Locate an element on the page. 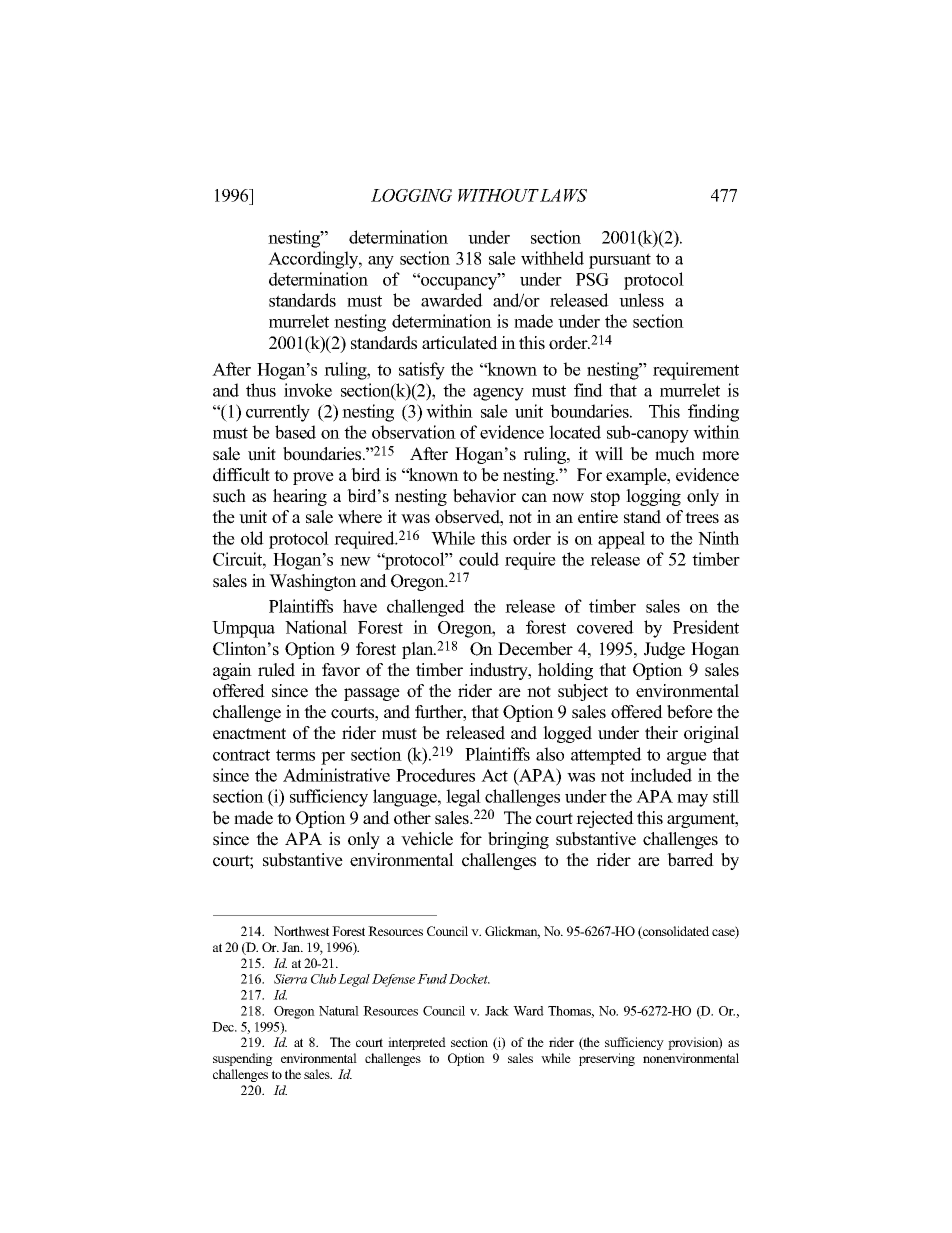  any is located at coordinates (381, 262).
